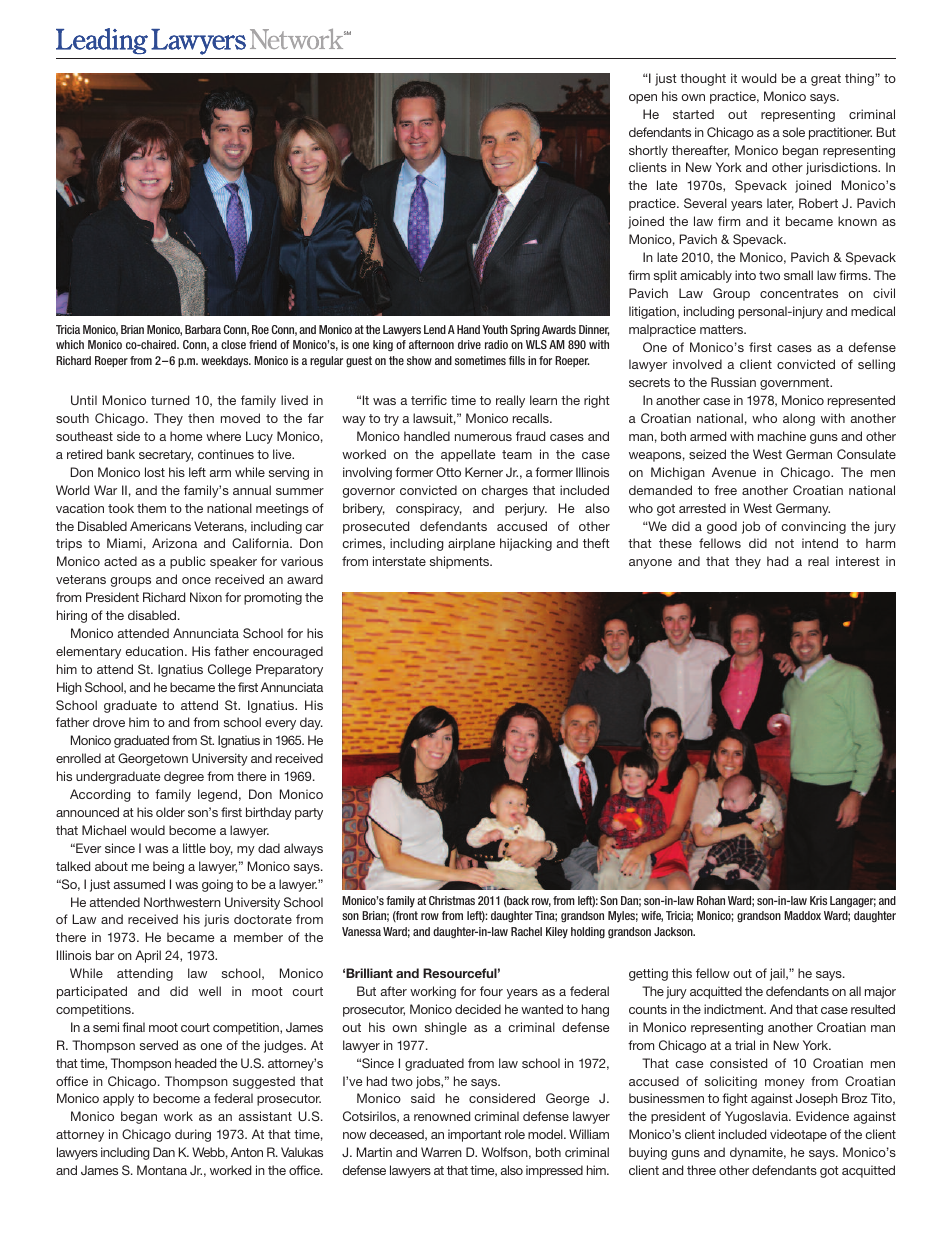 Image resolution: width=952 pixels, height=1233 pixels. I want to click on Preparatory, so click(289, 670).
